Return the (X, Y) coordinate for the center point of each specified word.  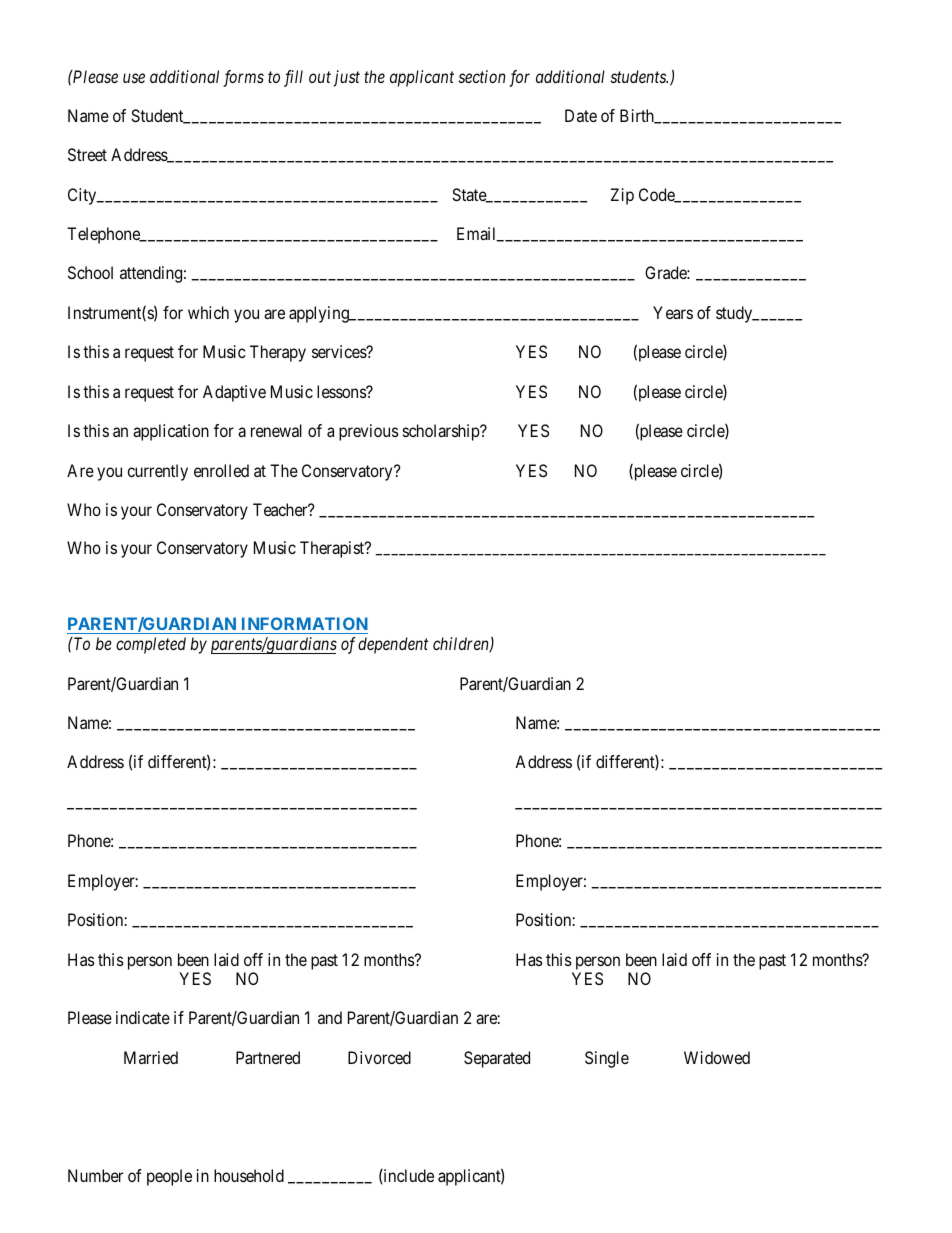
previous (369, 432)
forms (243, 78)
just (347, 78)
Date (581, 115)
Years (673, 312)
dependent (393, 645)
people (169, 1177)
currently (157, 472)
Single (607, 1059)
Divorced (379, 1057)
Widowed (717, 1057)
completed (151, 645)
